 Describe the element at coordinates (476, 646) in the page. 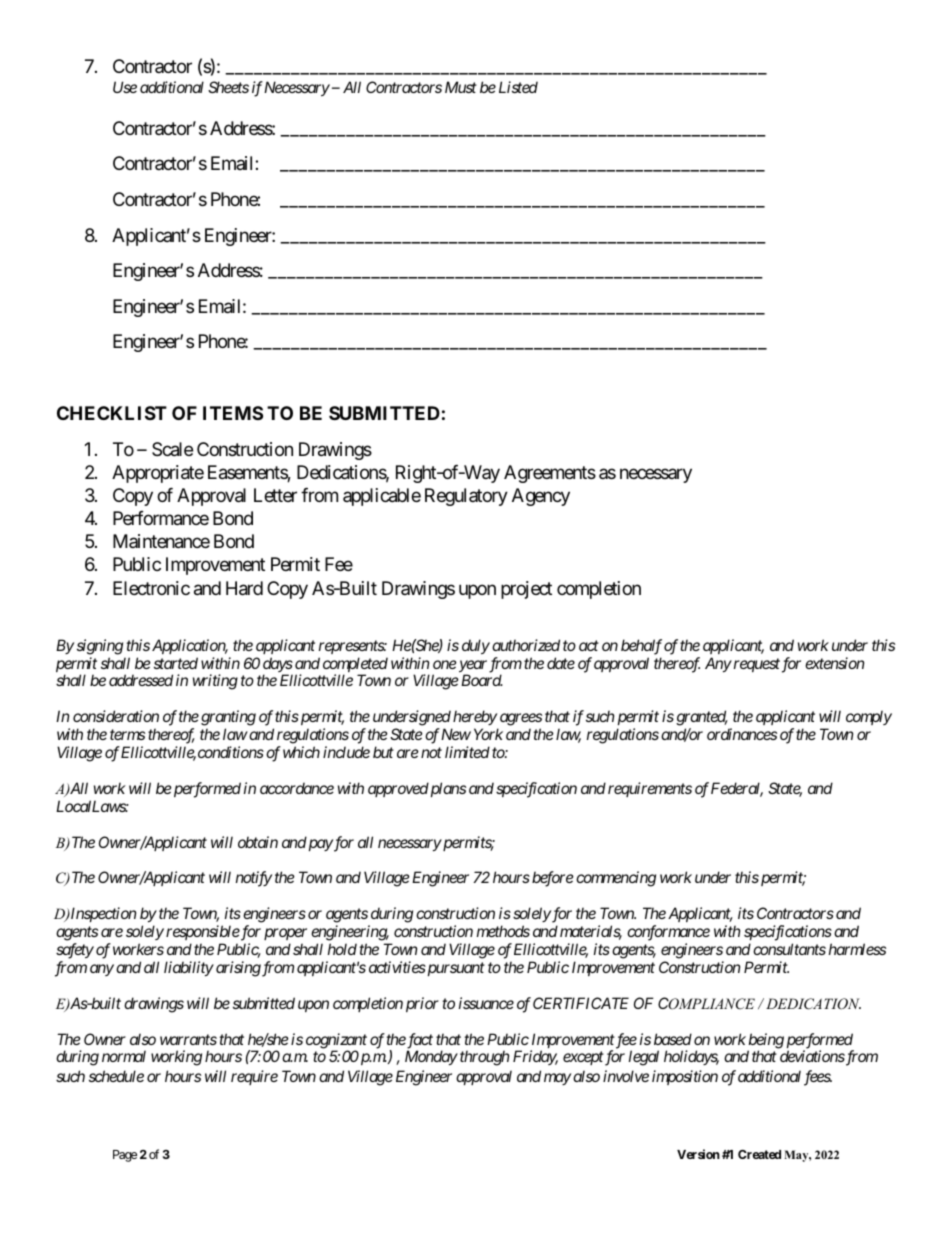

I see `duly` at that location.
